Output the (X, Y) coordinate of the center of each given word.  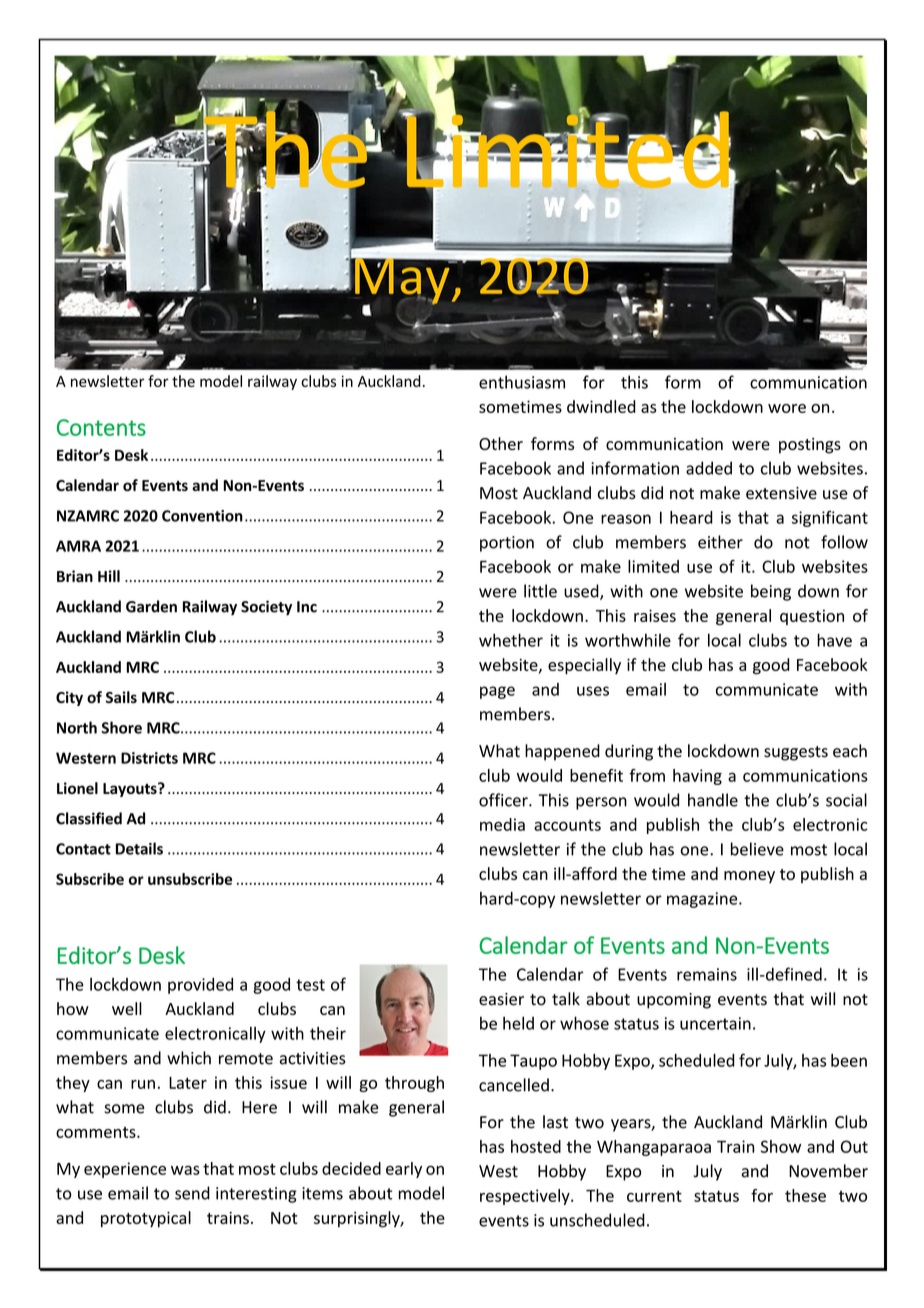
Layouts (131, 790)
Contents (101, 427)
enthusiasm (522, 382)
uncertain (715, 1023)
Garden (151, 606)
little (540, 591)
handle (713, 800)
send (192, 1193)
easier (501, 999)
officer (504, 800)
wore (787, 408)
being (771, 592)
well (127, 1008)
